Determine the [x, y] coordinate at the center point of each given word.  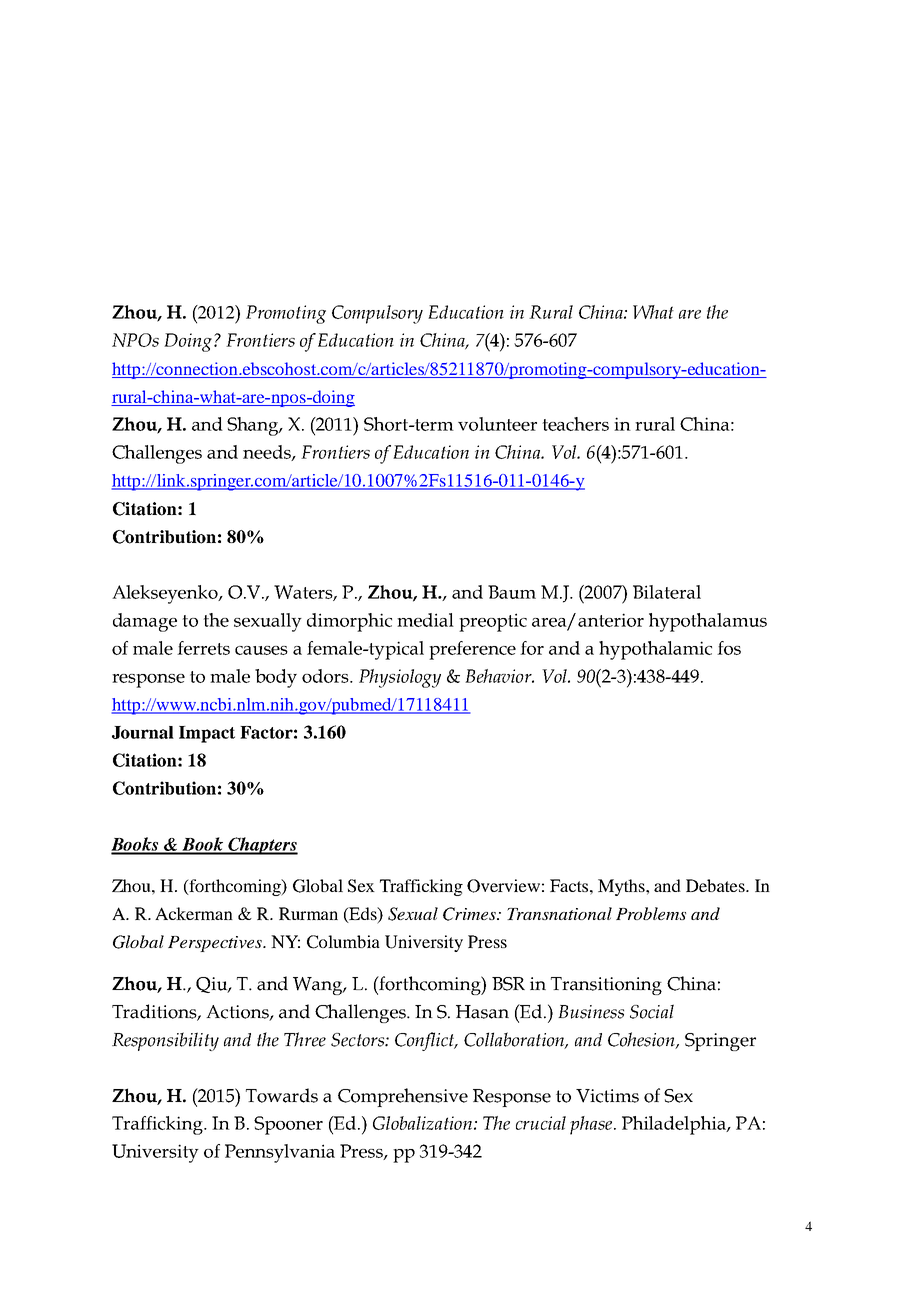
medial [425, 620]
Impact [207, 734]
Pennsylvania [280, 1153]
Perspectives [216, 944]
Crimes [470, 914]
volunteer [497, 424]
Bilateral [667, 592]
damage [145, 622]
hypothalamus [708, 622]
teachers [575, 424]
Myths [622, 887]
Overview [503, 886]
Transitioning [606, 986]
